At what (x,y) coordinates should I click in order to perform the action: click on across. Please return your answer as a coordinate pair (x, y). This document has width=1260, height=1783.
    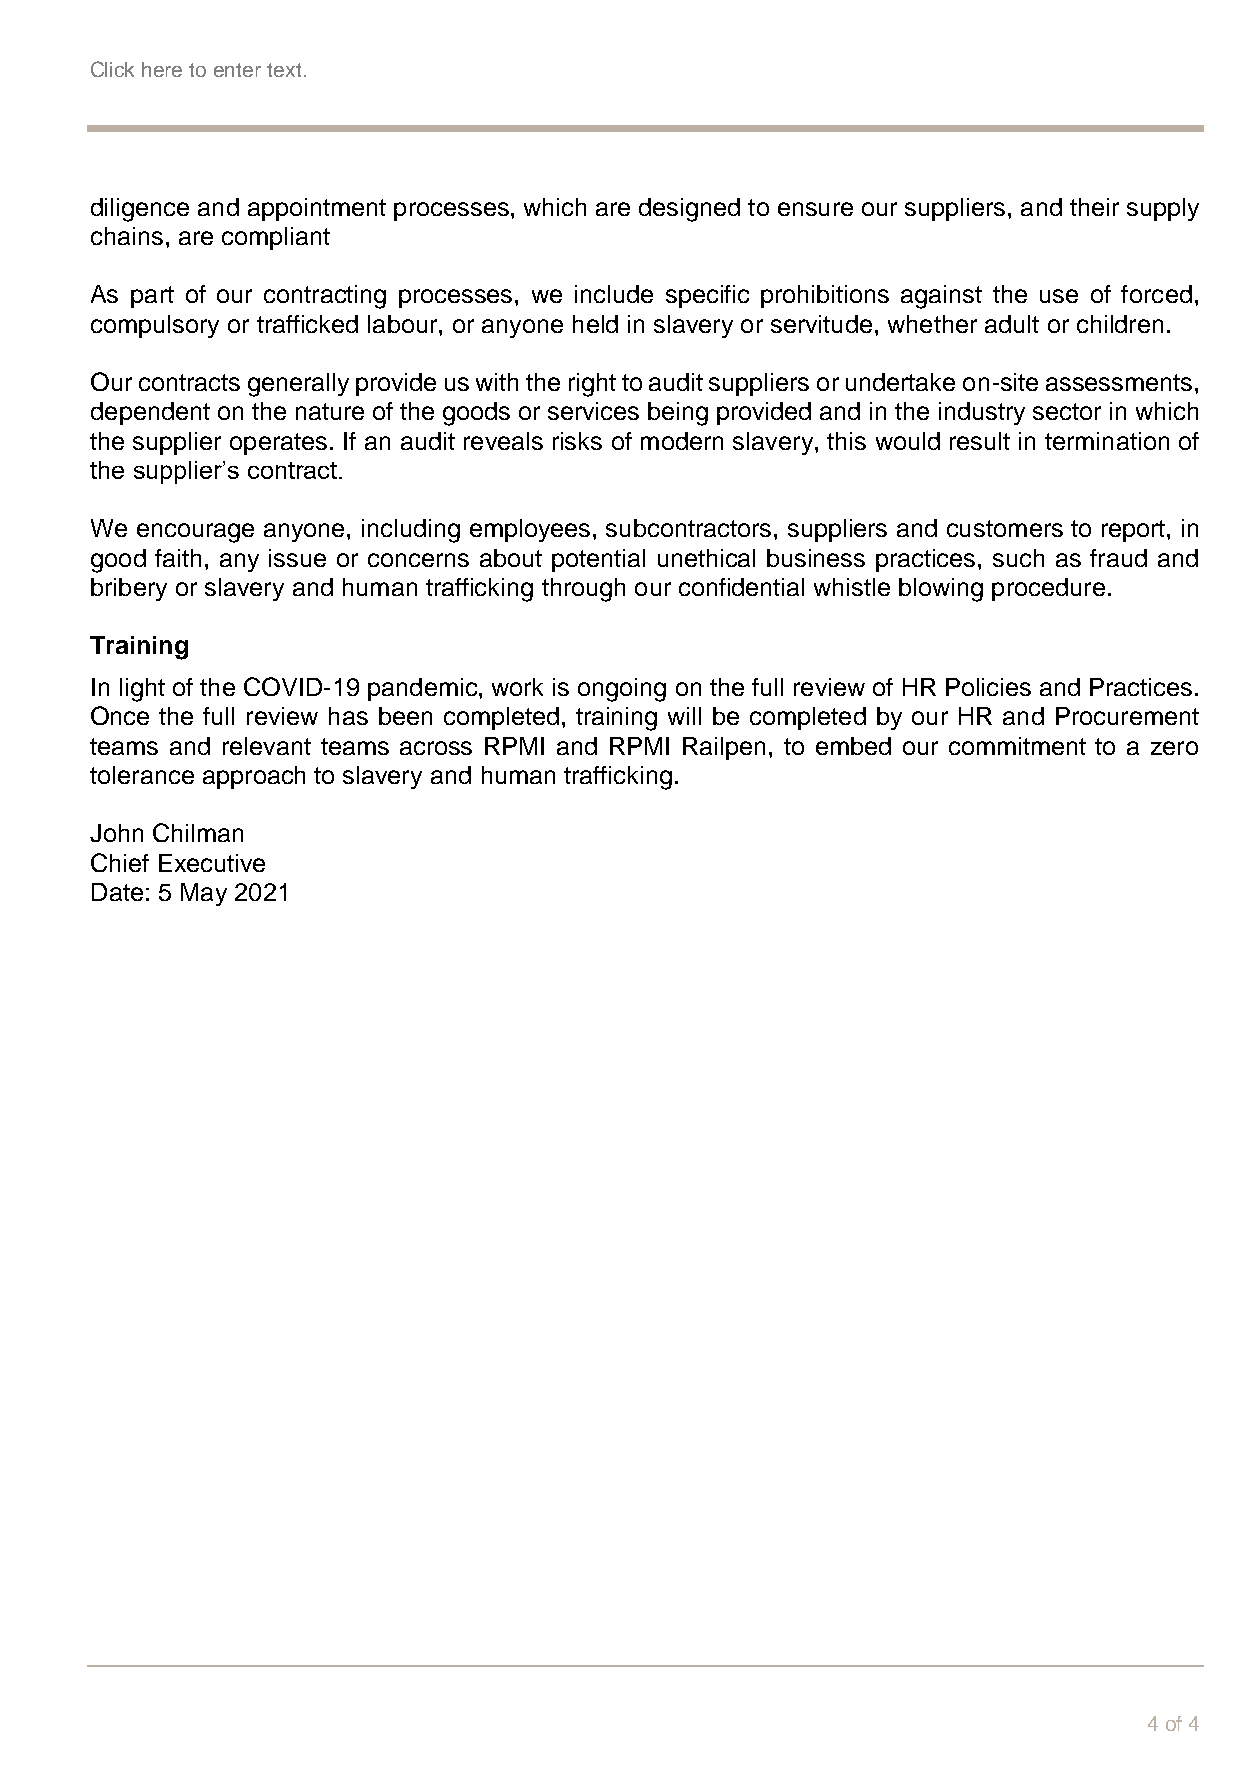
    Looking at the image, I should click on (436, 748).
